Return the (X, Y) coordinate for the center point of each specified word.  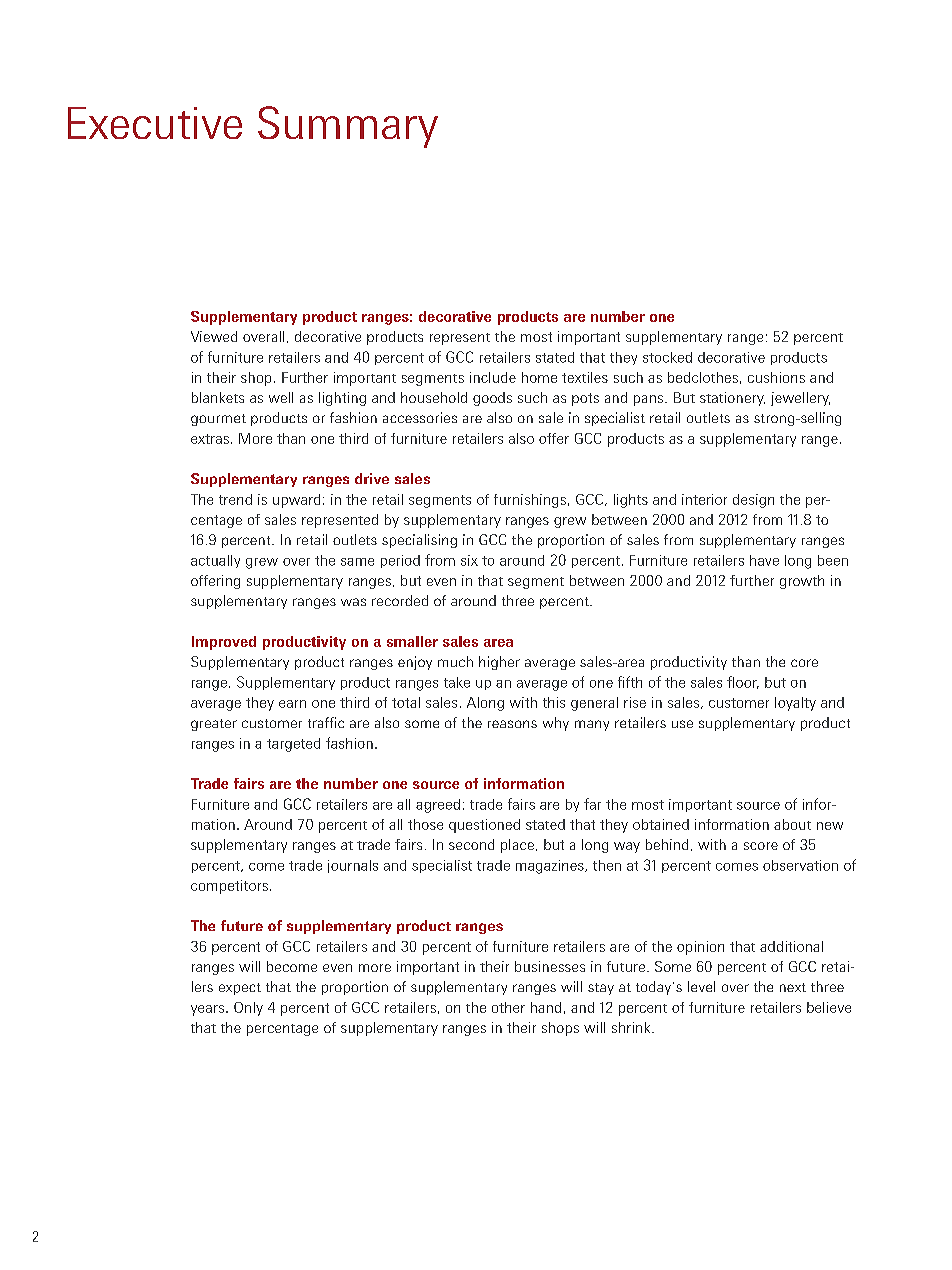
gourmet (218, 420)
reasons (512, 724)
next (793, 987)
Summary (348, 127)
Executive (155, 123)
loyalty (795, 704)
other (508, 1007)
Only (248, 1009)
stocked (667, 357)
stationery (732, 399)
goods (492, 399)
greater (214, 725)
